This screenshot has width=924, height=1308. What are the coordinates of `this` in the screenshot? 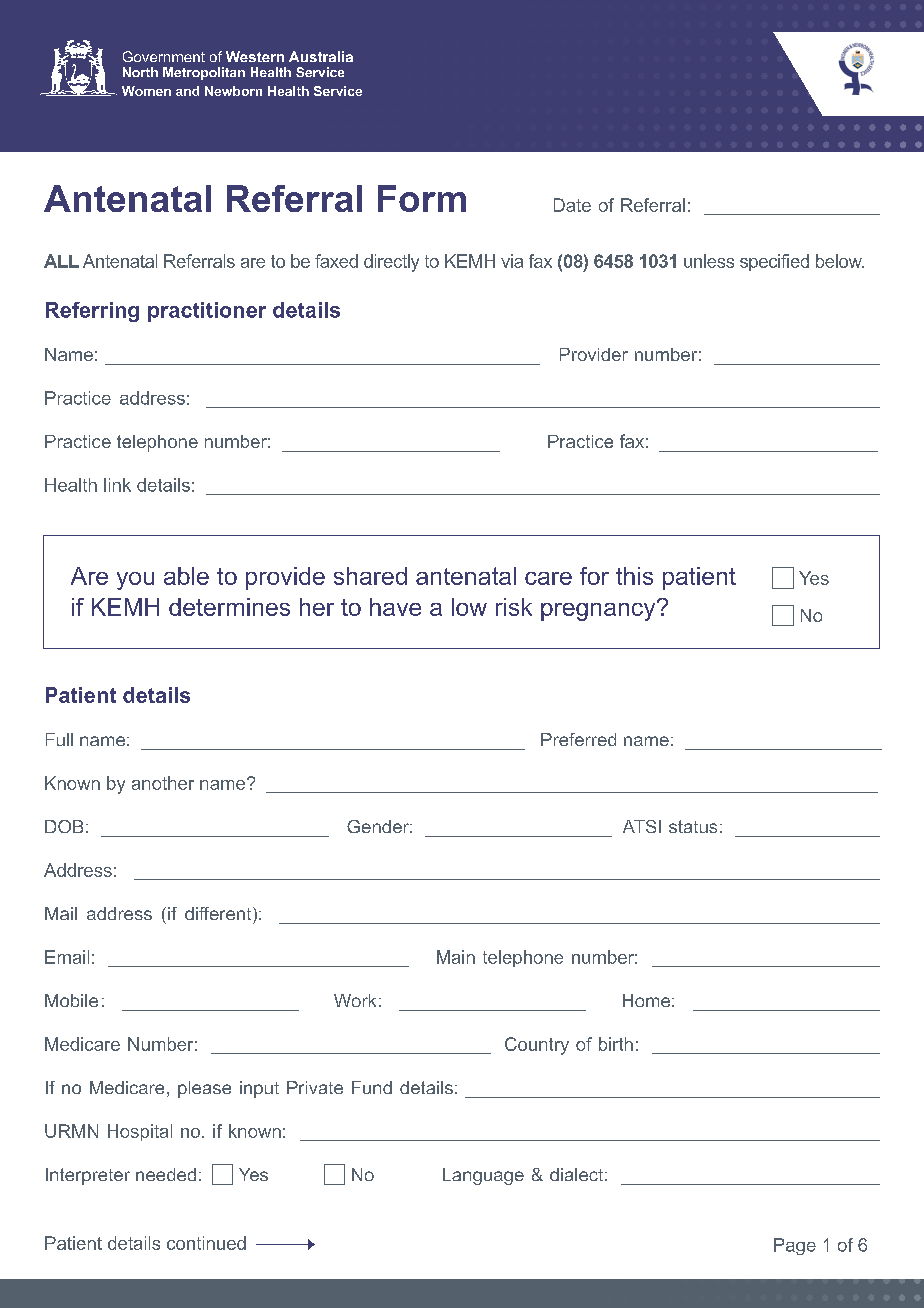 It's located at (634, 576).
